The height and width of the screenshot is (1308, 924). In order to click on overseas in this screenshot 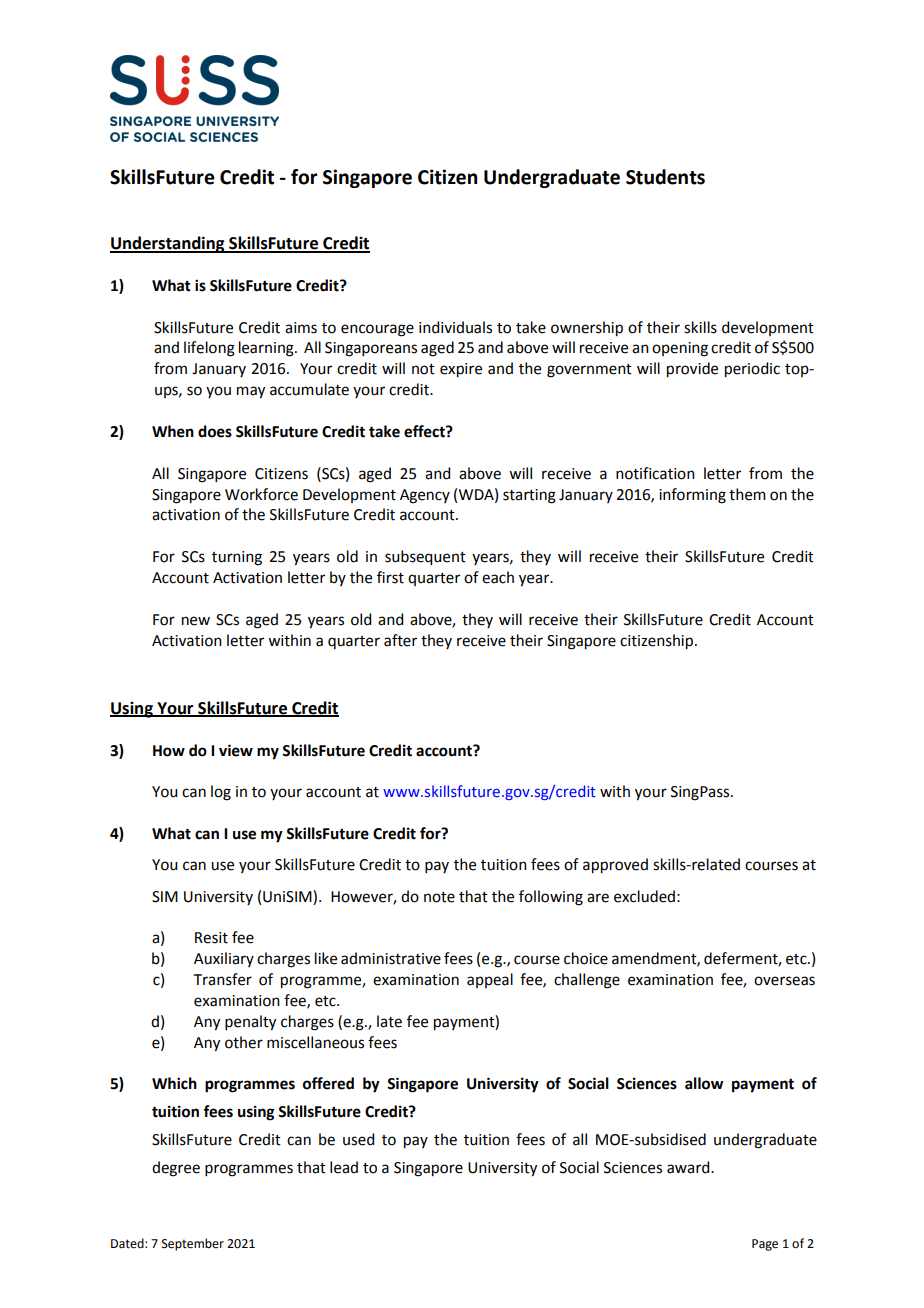, I will do `click(784, 981)`.
